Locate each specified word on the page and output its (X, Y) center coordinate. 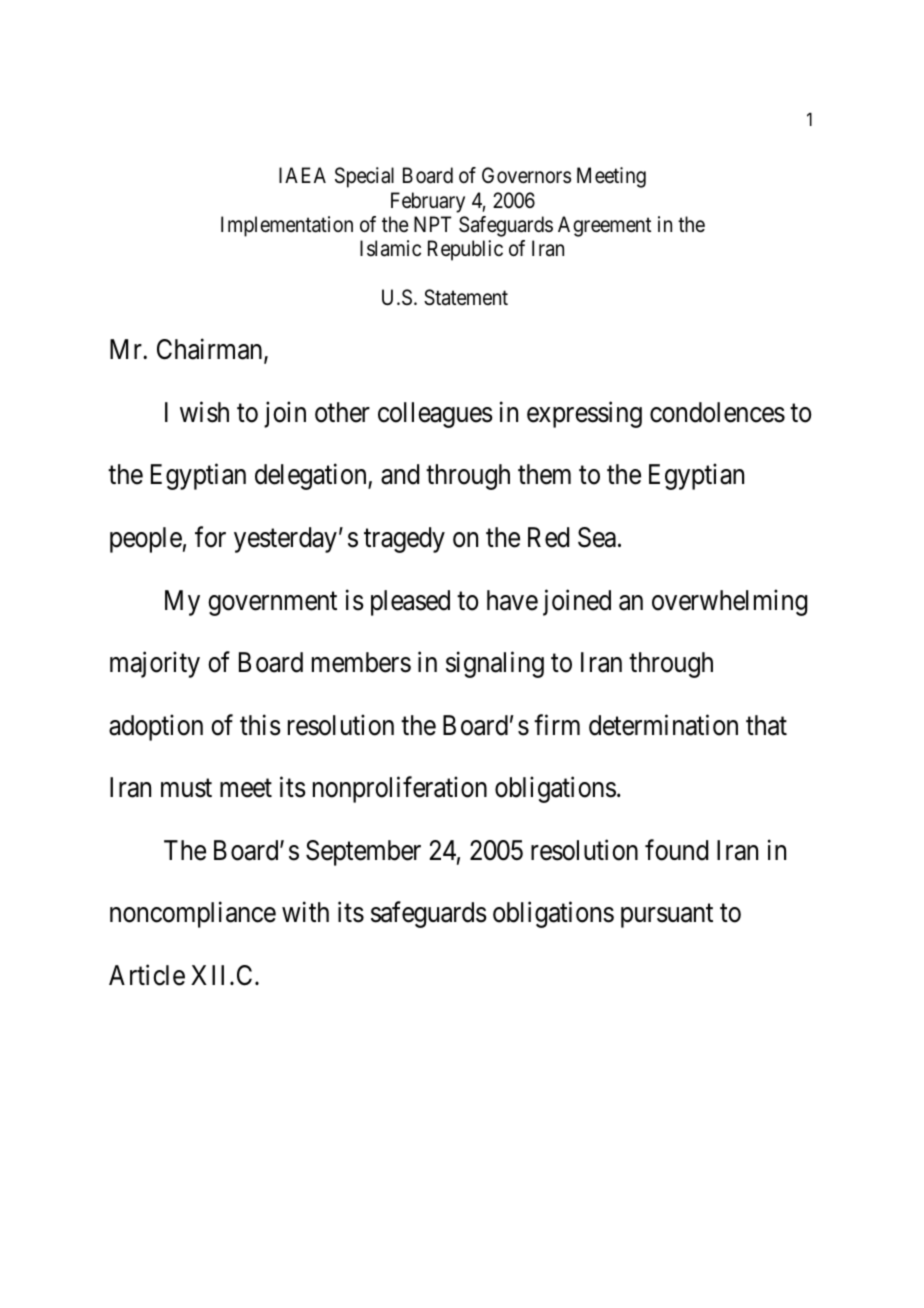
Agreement (604, 226)
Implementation (287, 226)
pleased (410, 603)
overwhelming (729, 602)
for (210, 537)
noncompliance (193, 915)
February (428, 202)
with (305, 912)
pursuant (667, 916)
